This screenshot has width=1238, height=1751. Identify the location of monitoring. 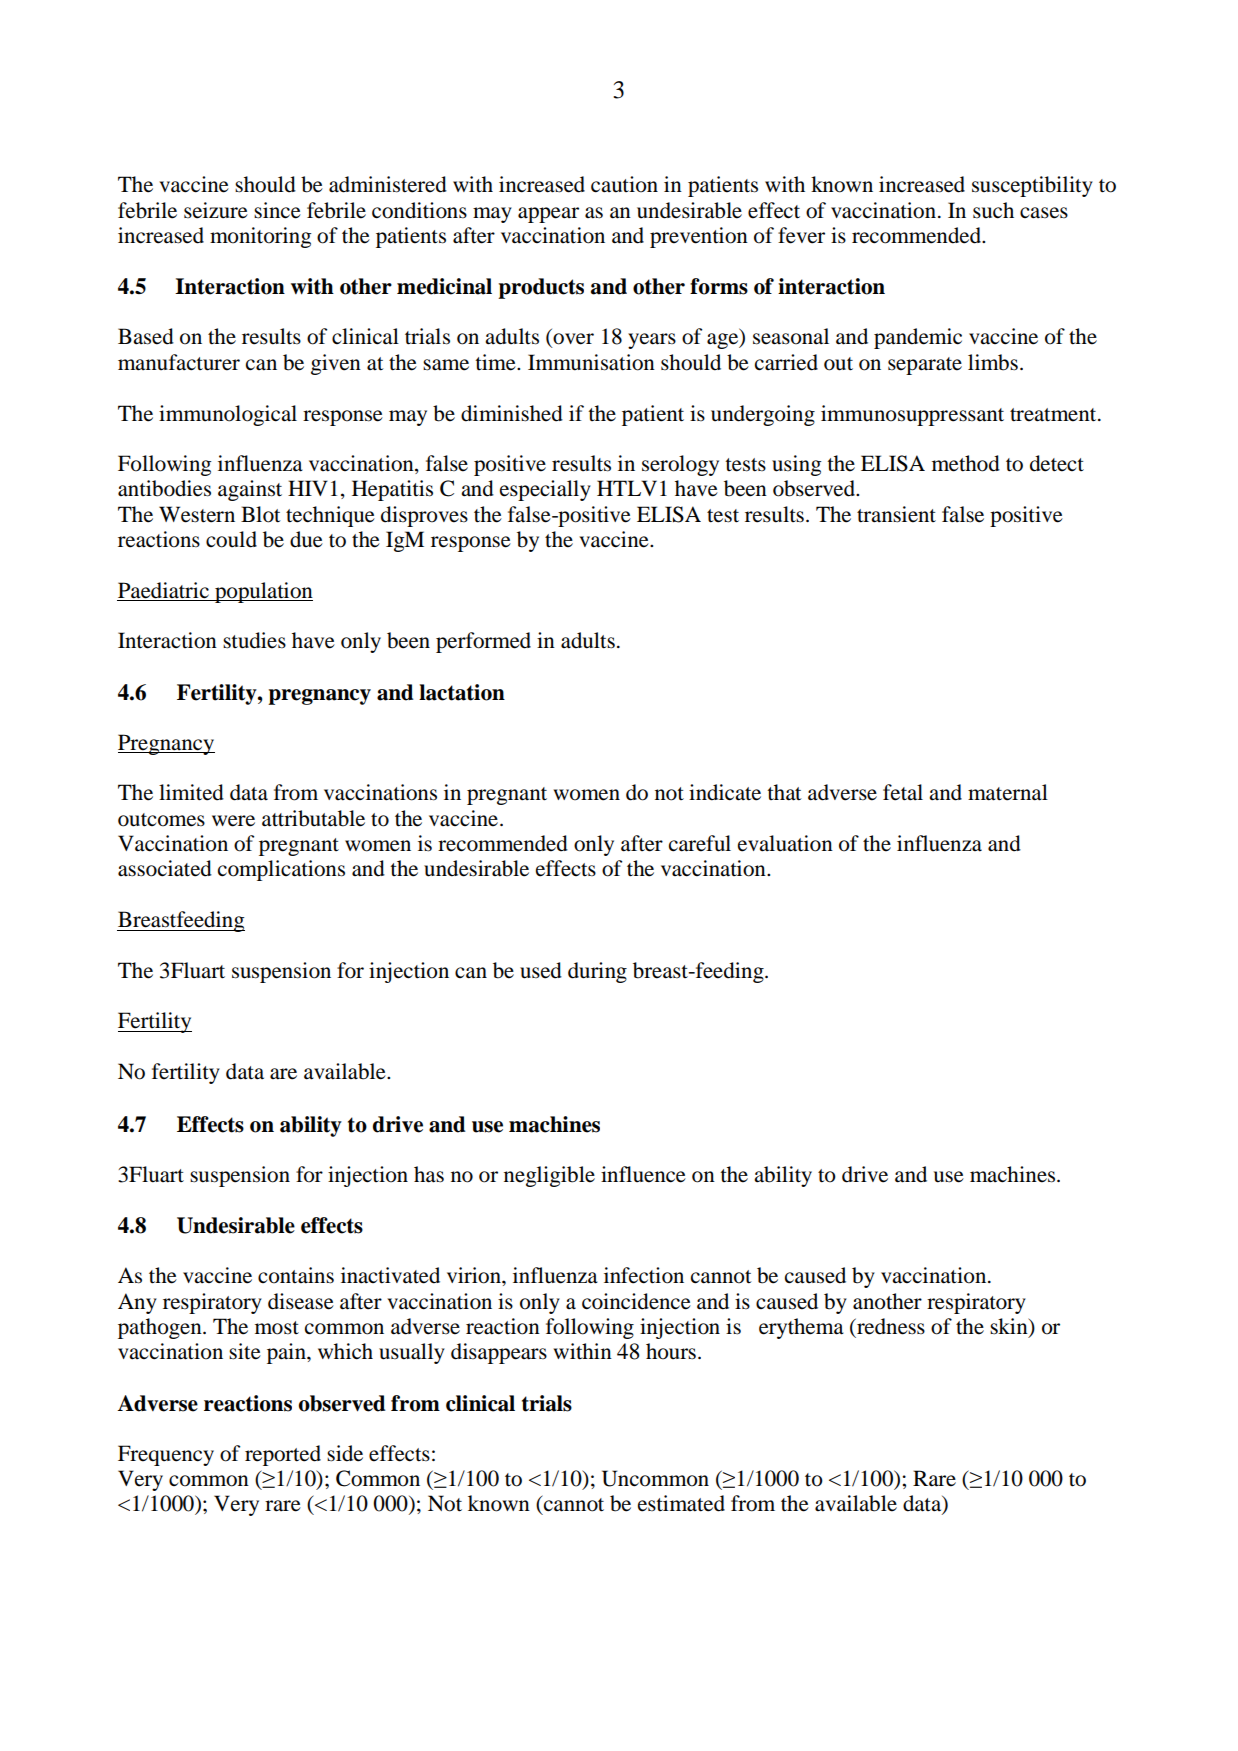
(260, 237).
